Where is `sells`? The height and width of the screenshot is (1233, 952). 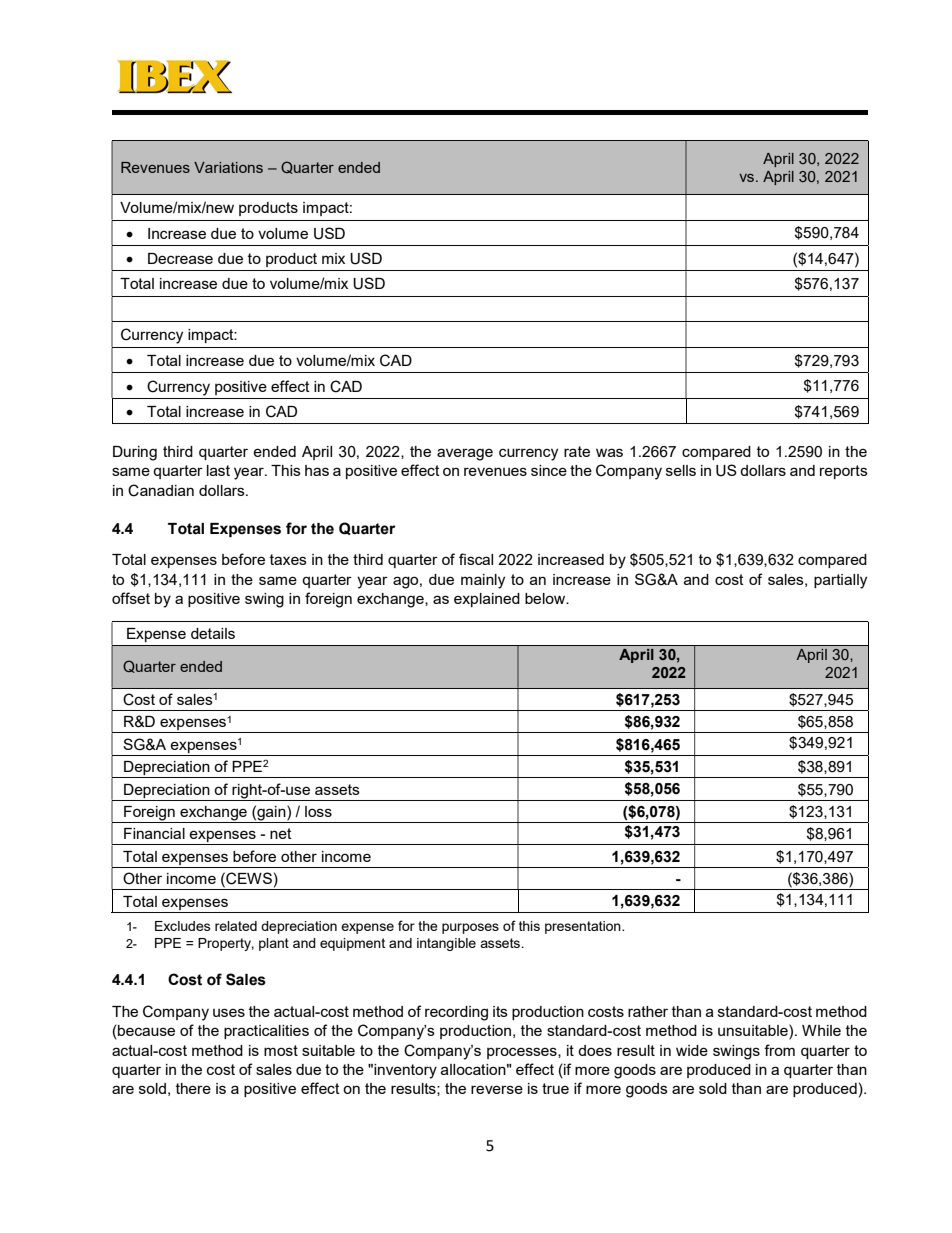 sells is located at coordinates (681, 470).
